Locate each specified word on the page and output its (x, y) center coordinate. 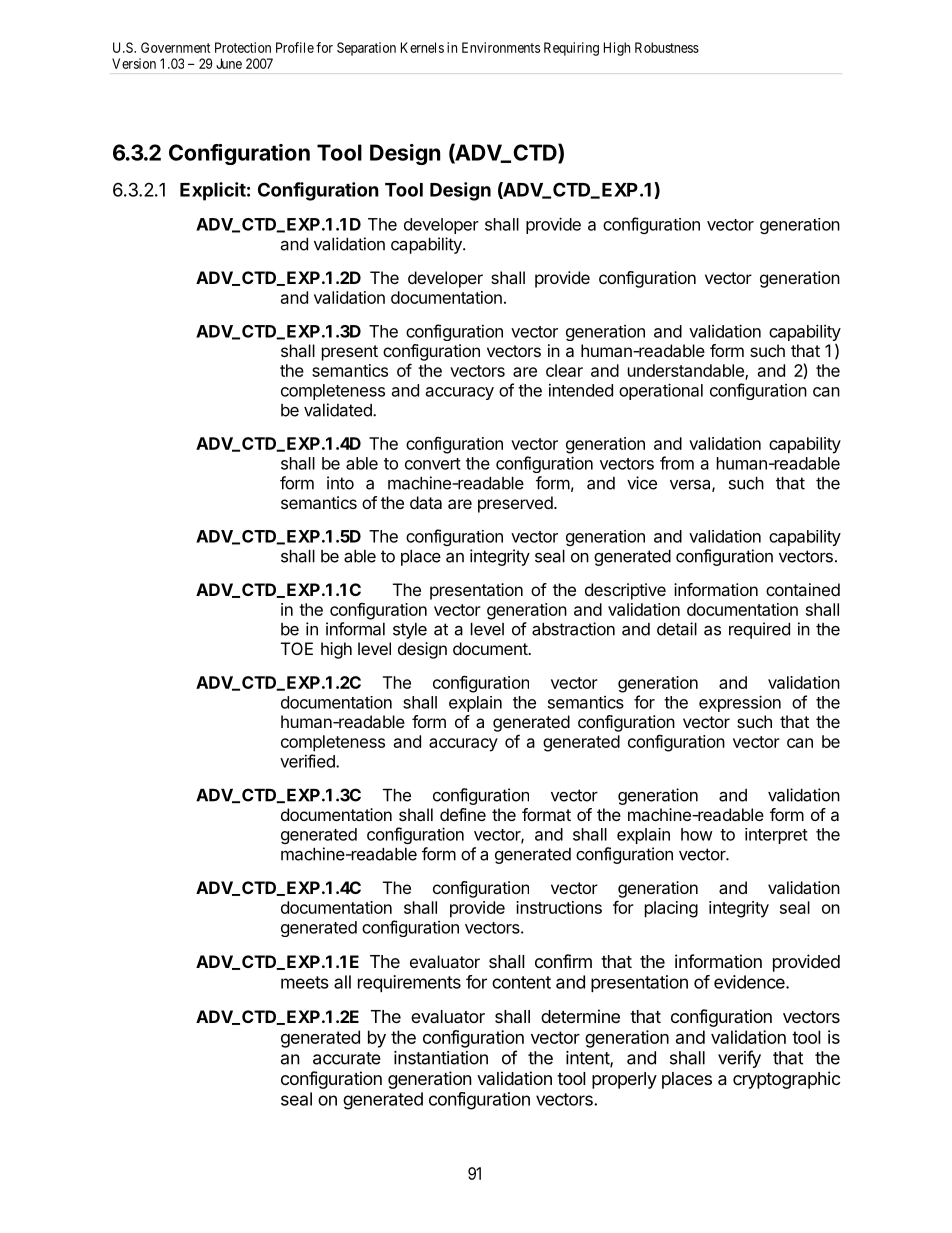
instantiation (441, 1058)
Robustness (667, 47)
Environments (501, 47)
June (229, 63)
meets (305, 982)
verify (739, 1059)
